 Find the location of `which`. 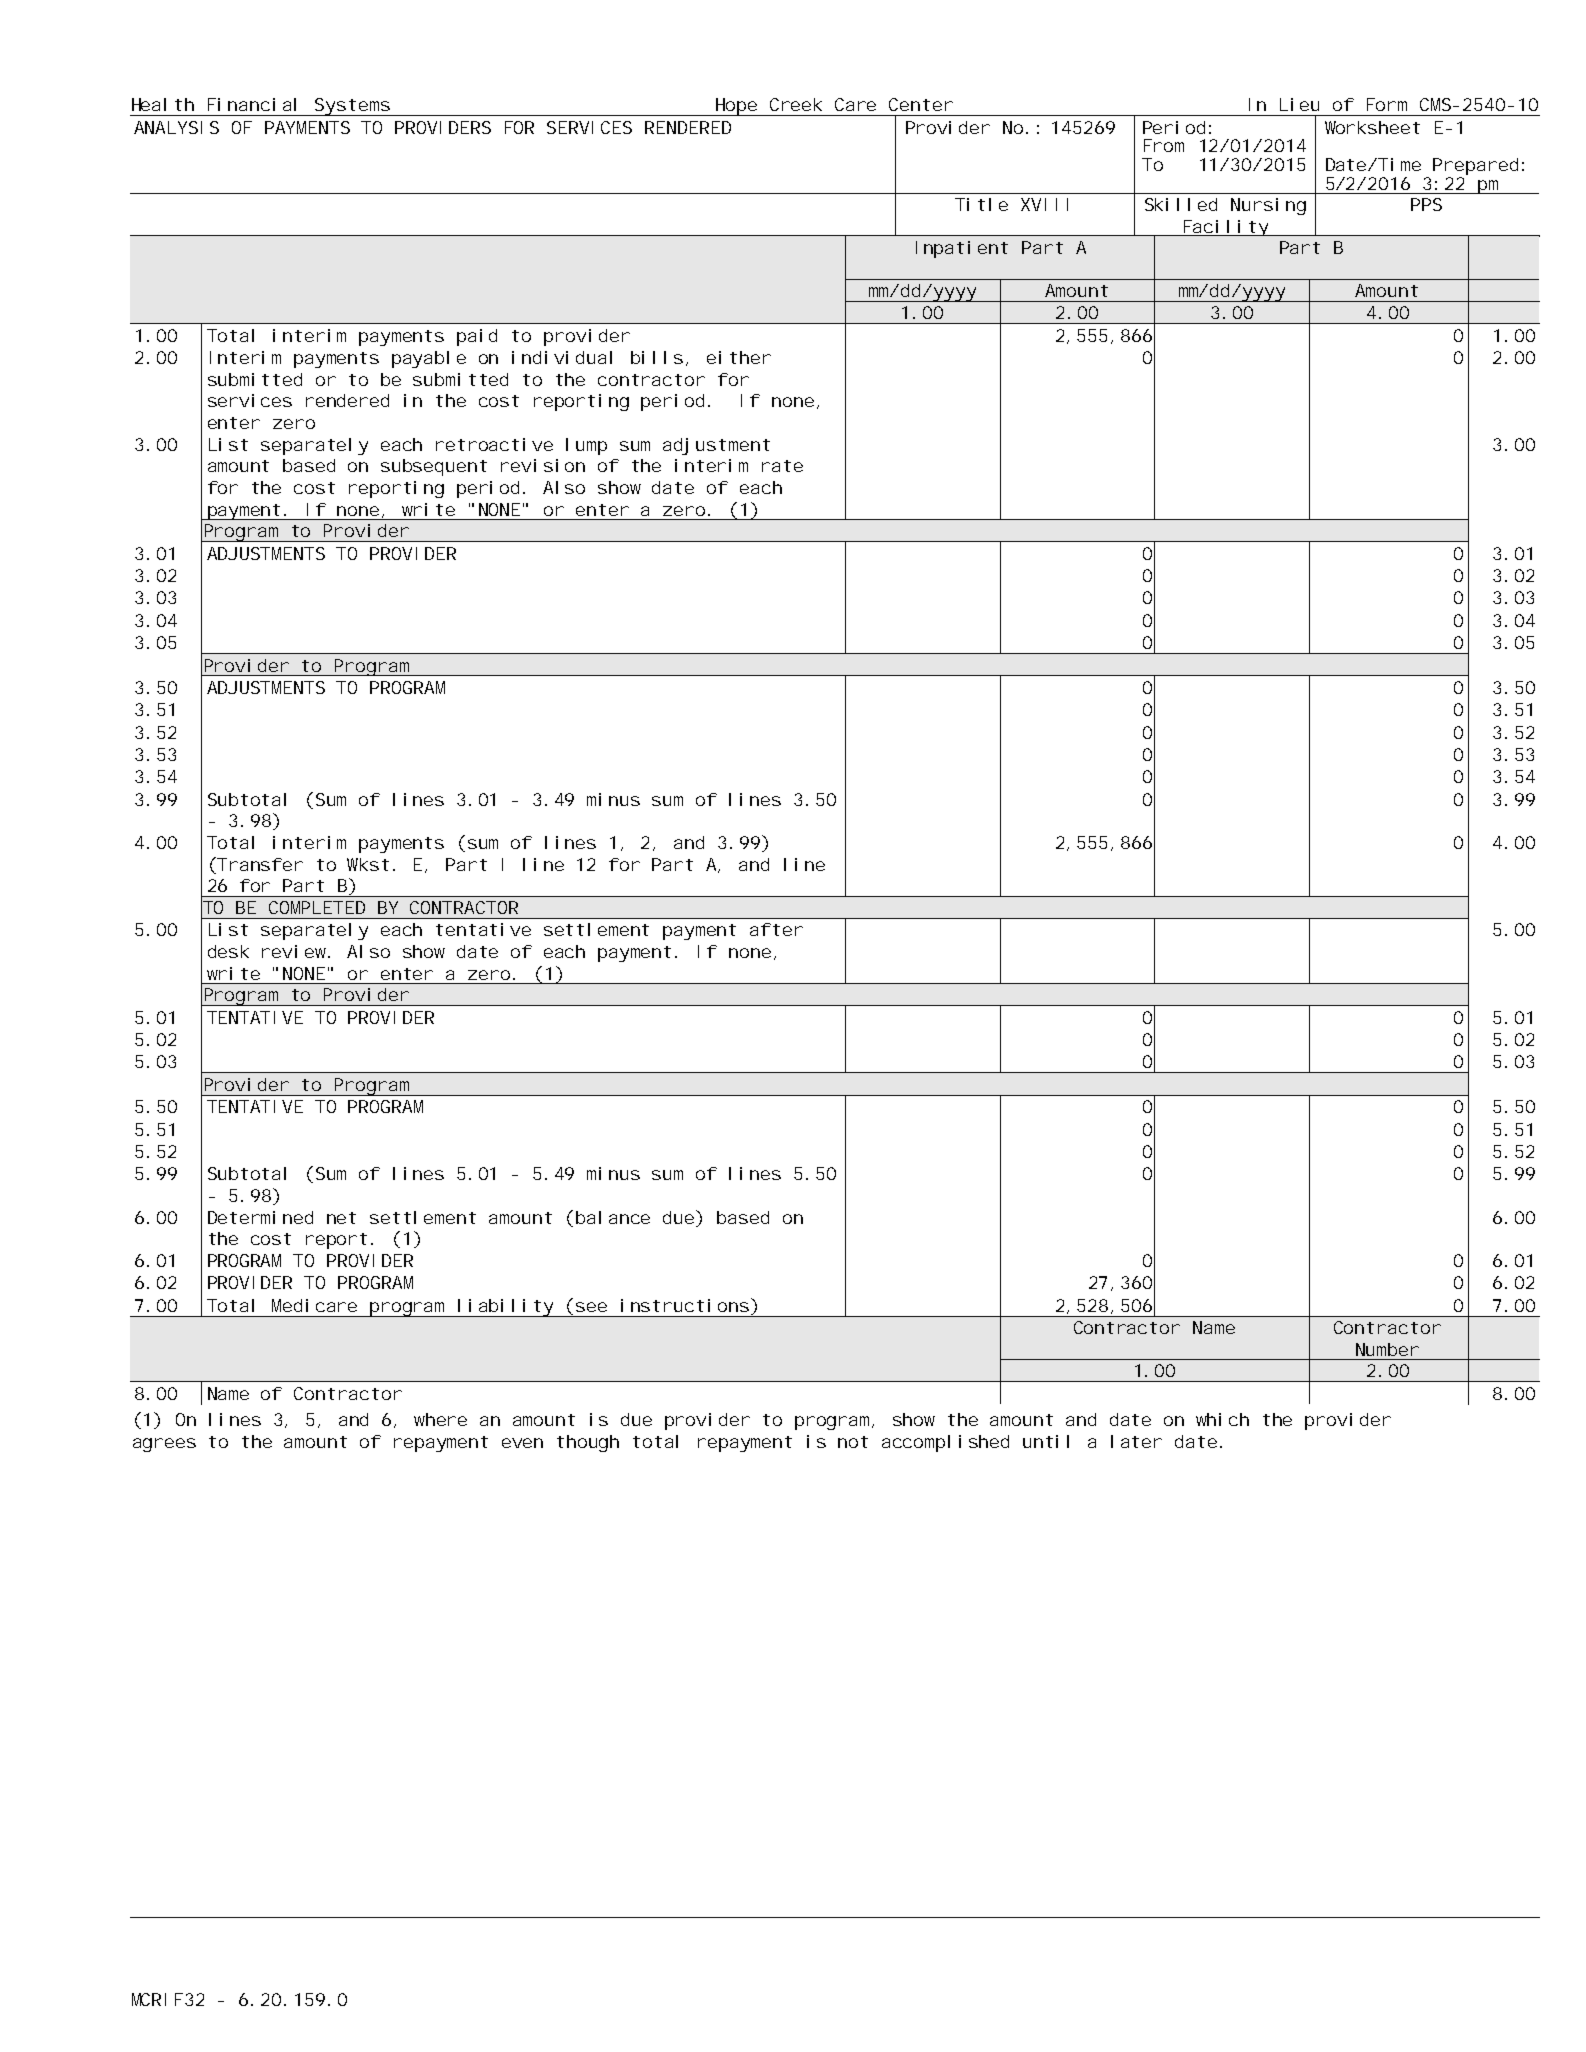

which is located at coordinates (1222, 1419).
